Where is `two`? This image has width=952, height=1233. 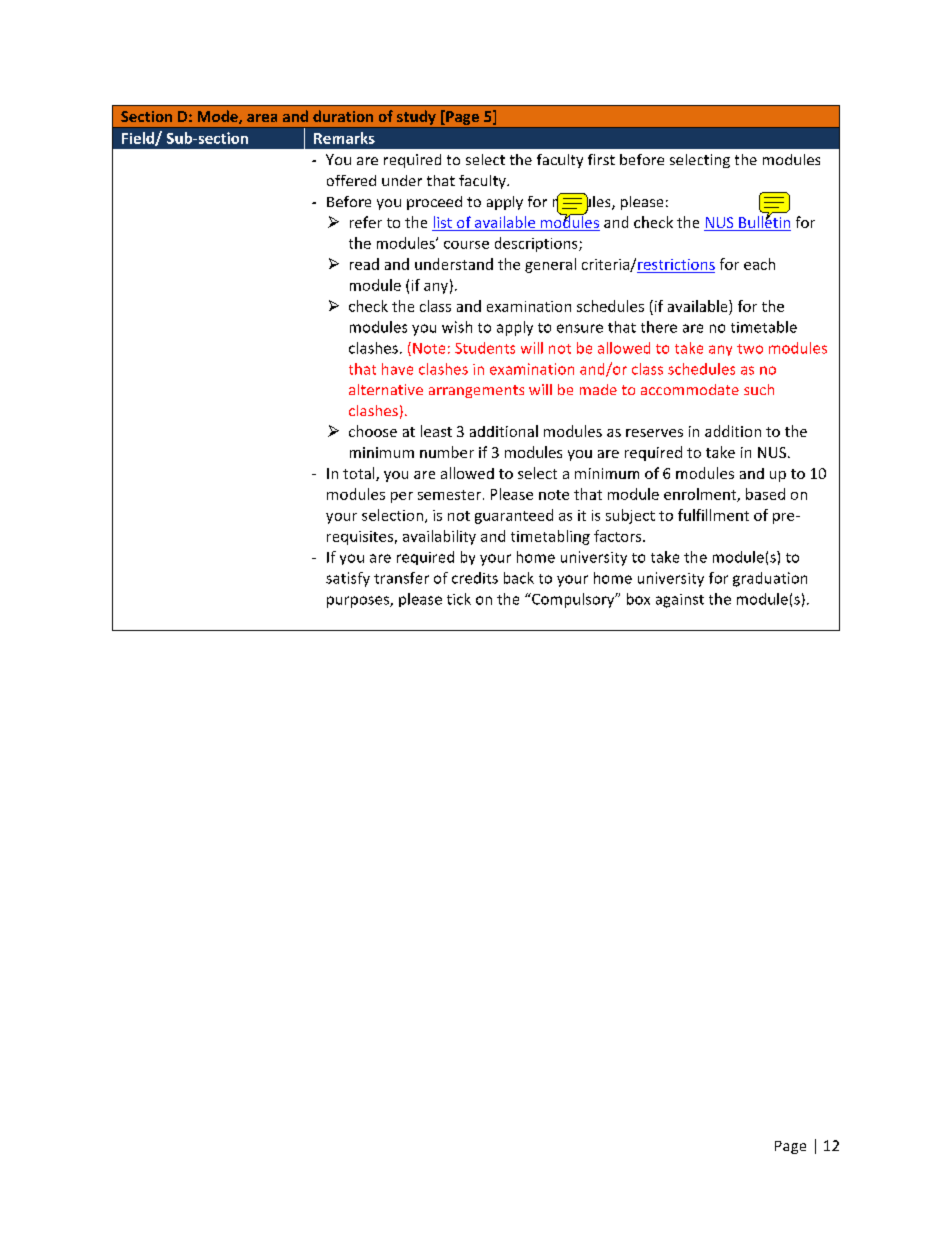
two is located at coordinates (750, 349).
